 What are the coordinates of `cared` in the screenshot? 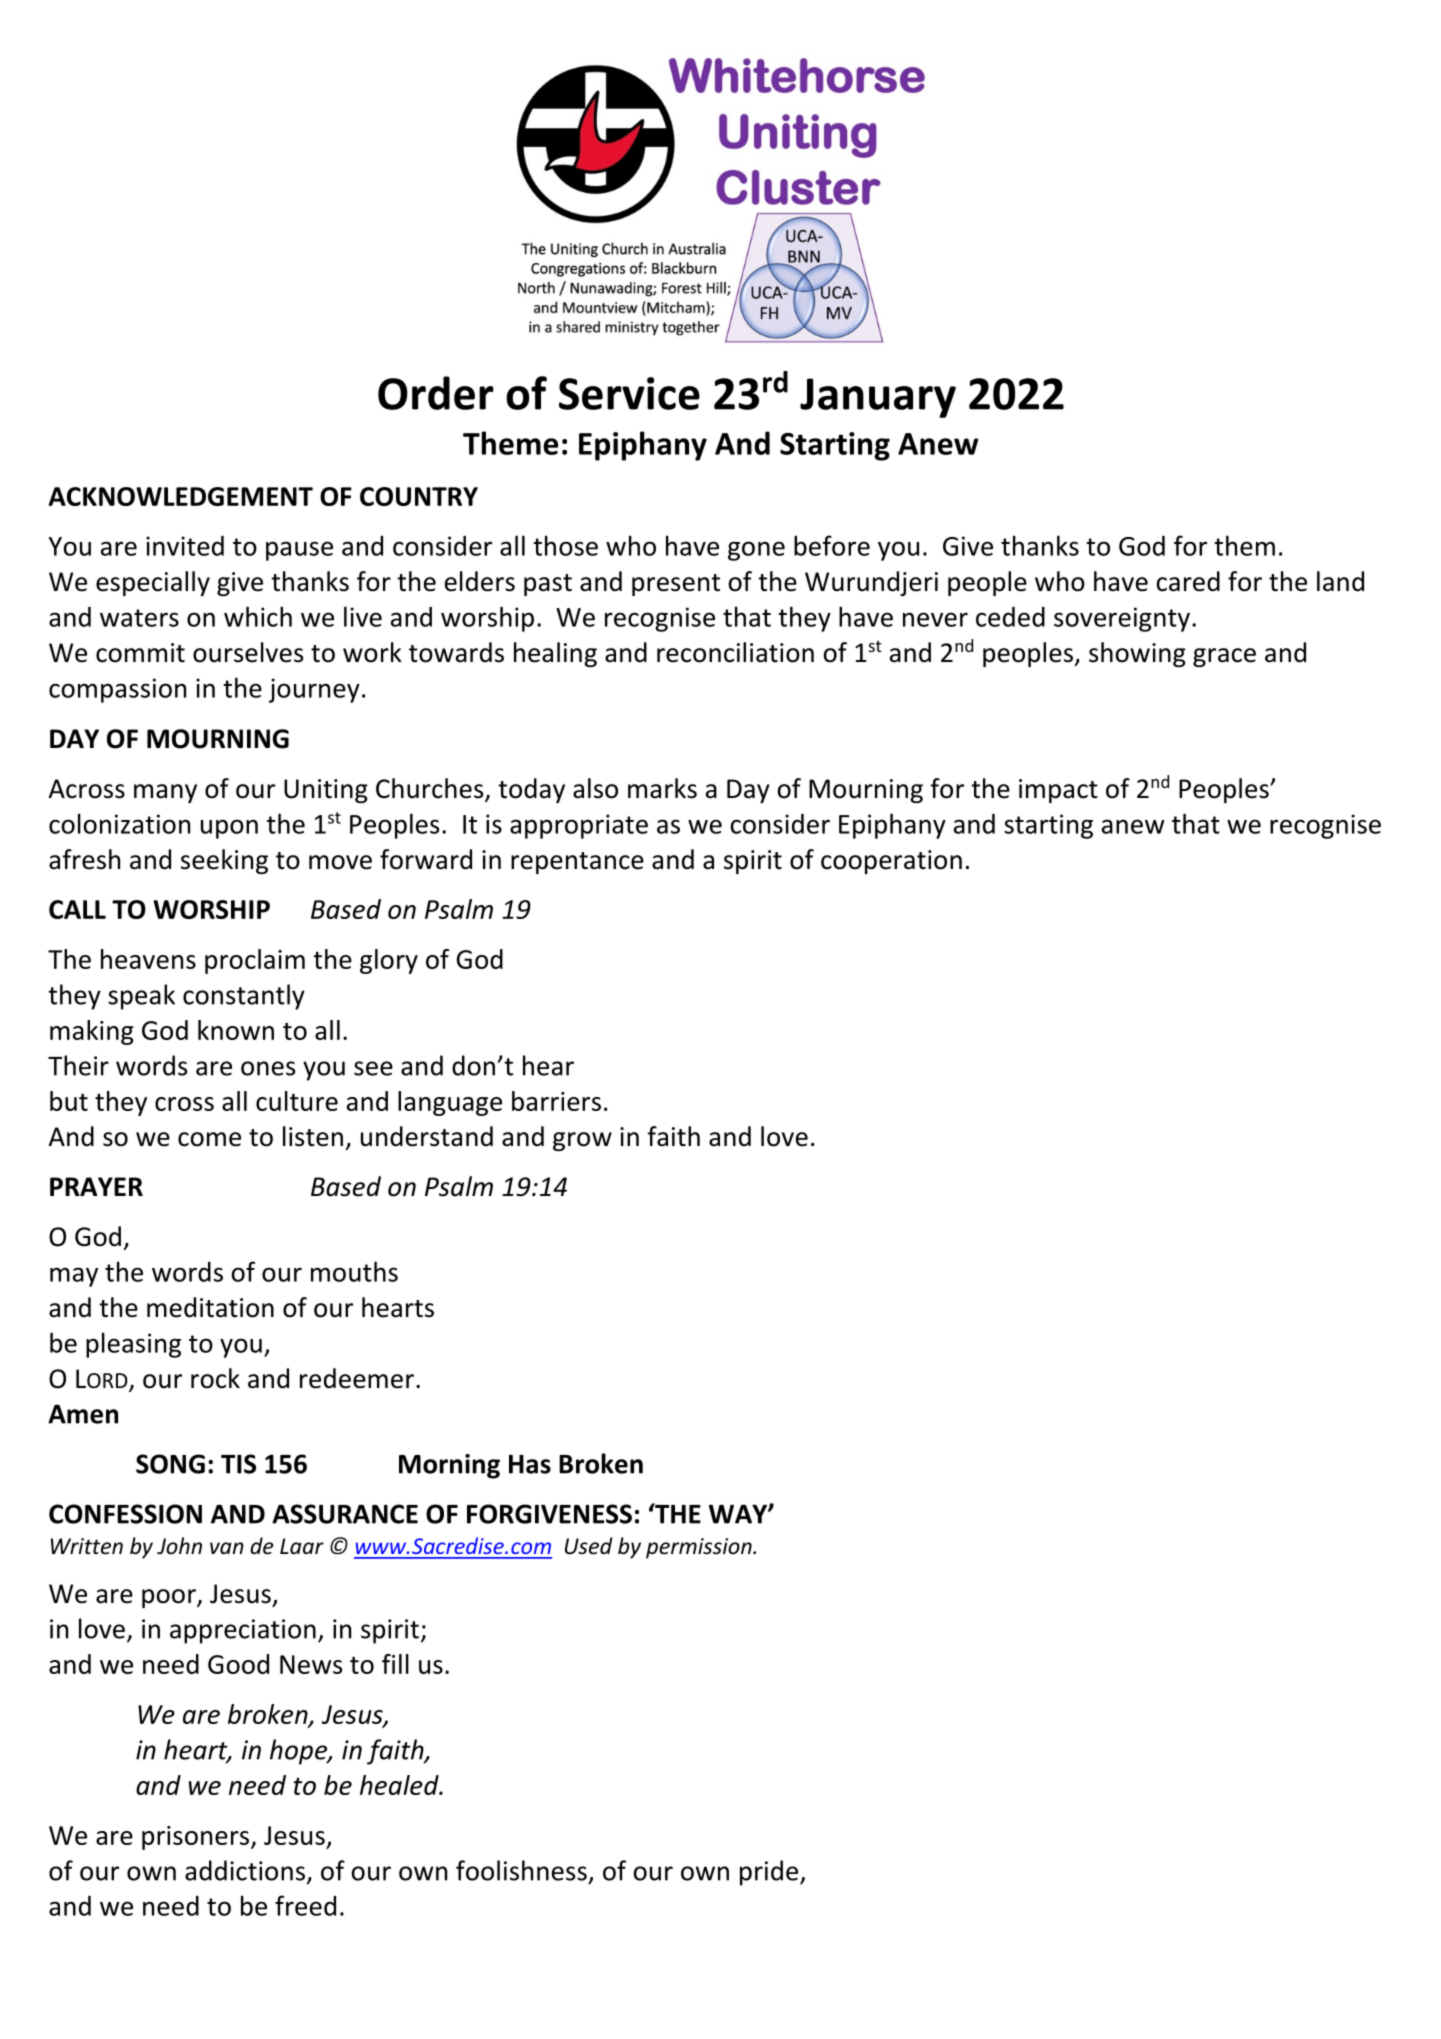 It's located at (1188, 581).
